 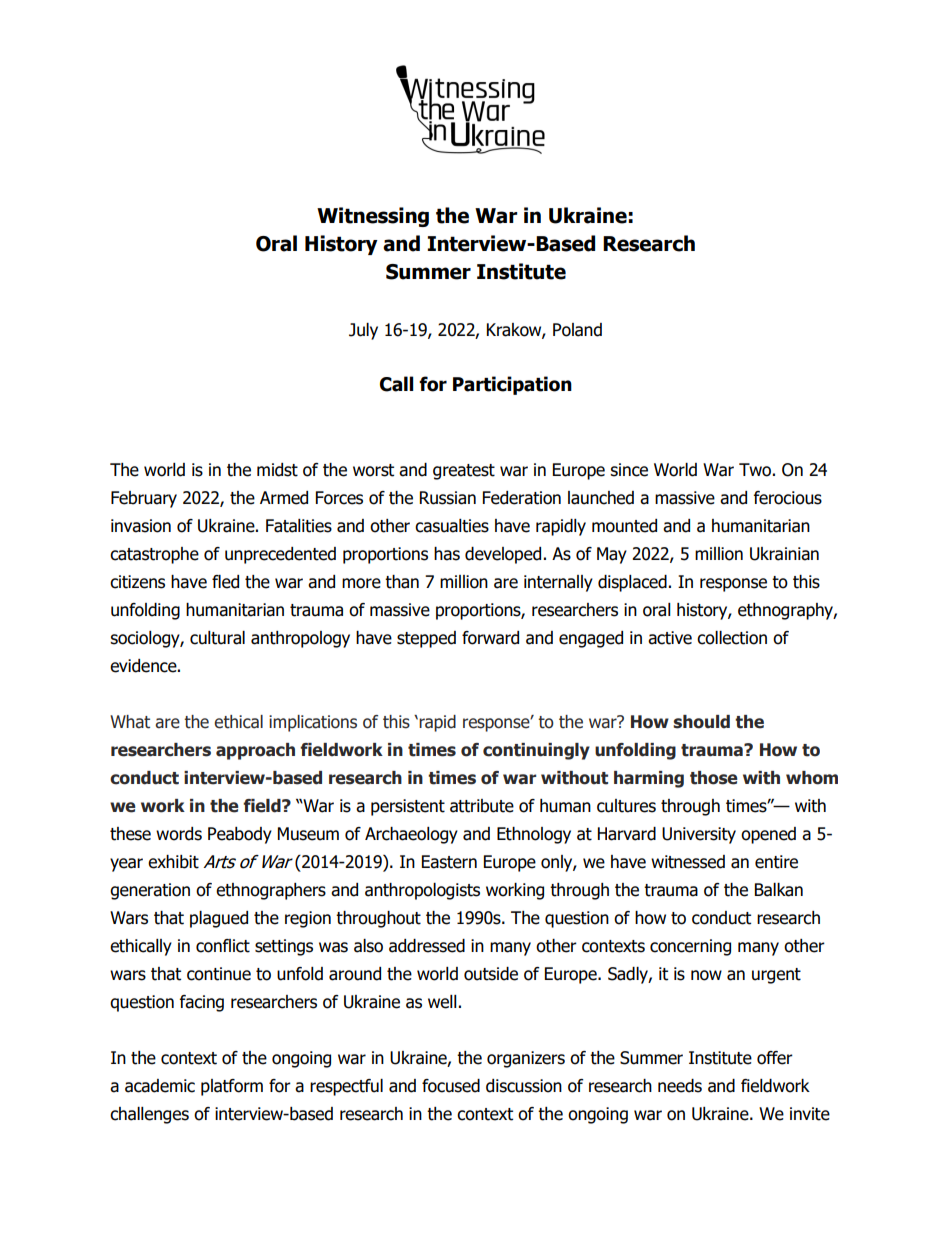 What do you see at coordinates (217, 638) in the document?
I see `cultural` at bounding box center [217, 638].
